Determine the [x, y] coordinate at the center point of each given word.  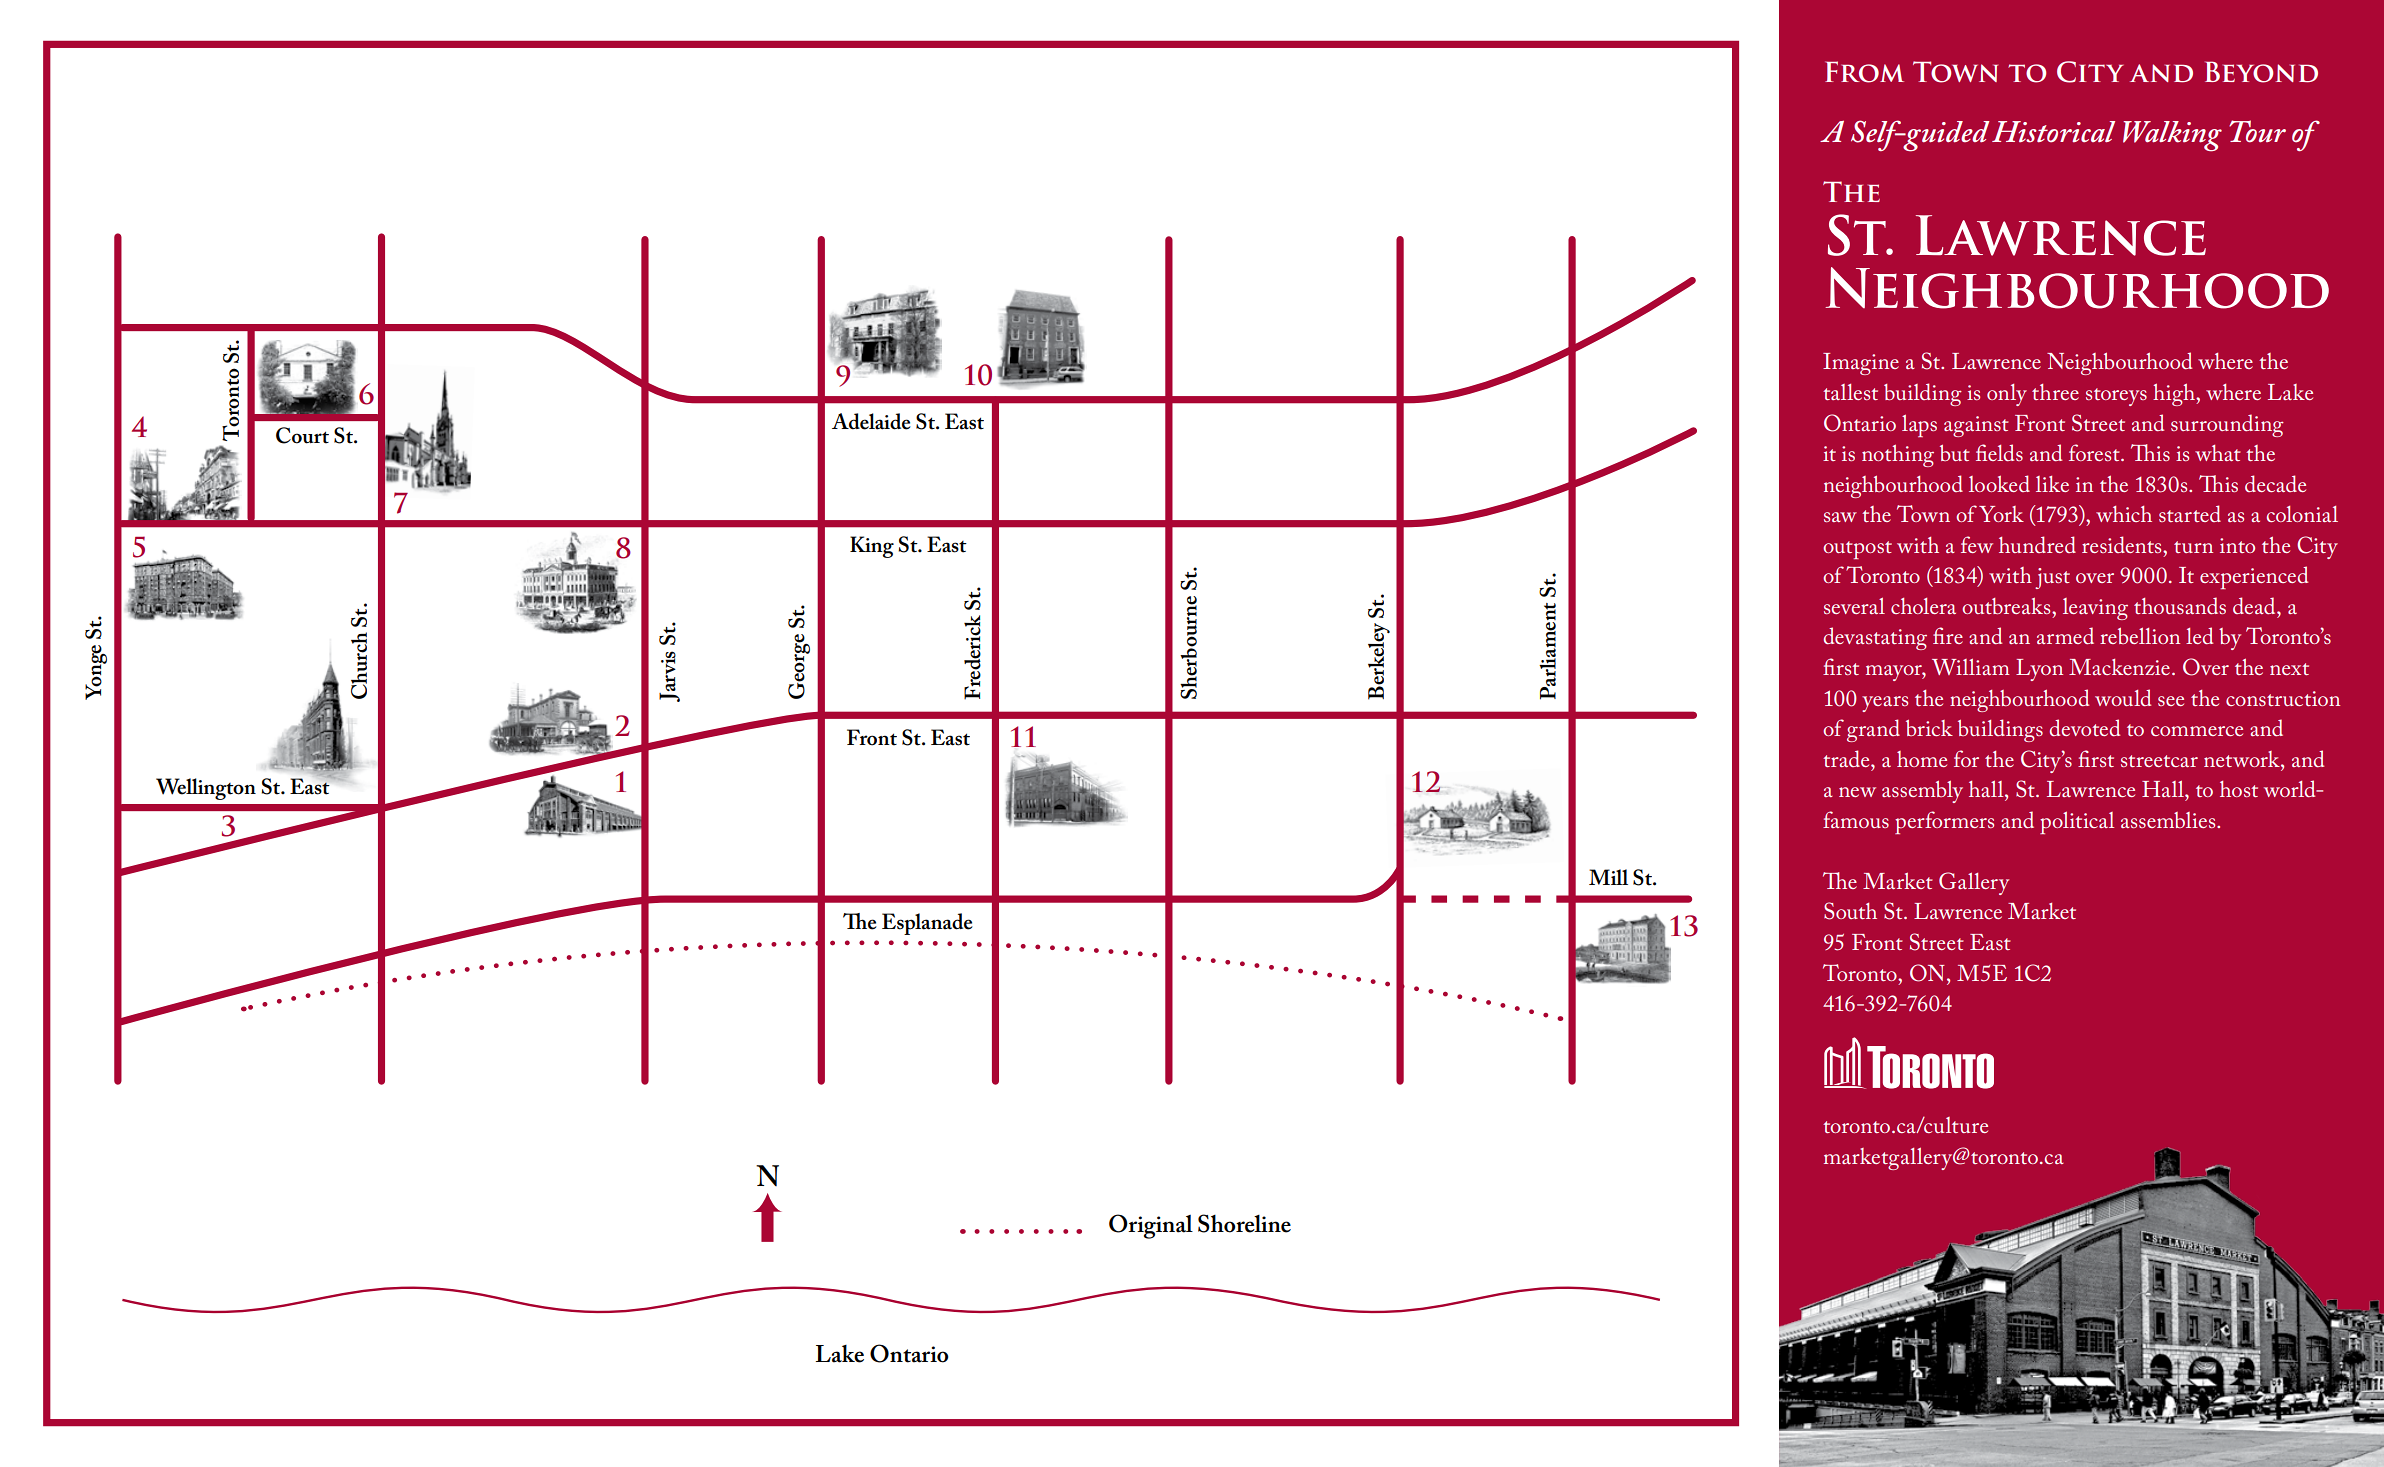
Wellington [206, 789]
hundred [2037, 544]
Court [302, 435]
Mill [1608, 877]
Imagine [1861, 364]
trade [1847, 758]
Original [1151, 1226]
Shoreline [1244, 1223]
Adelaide [871, 421]
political [2077, 822]
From [1864, 72]
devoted [2084, 727]
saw [1840, 517]
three [2055, 392]
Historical [2053, 132]
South [1850, 911]
